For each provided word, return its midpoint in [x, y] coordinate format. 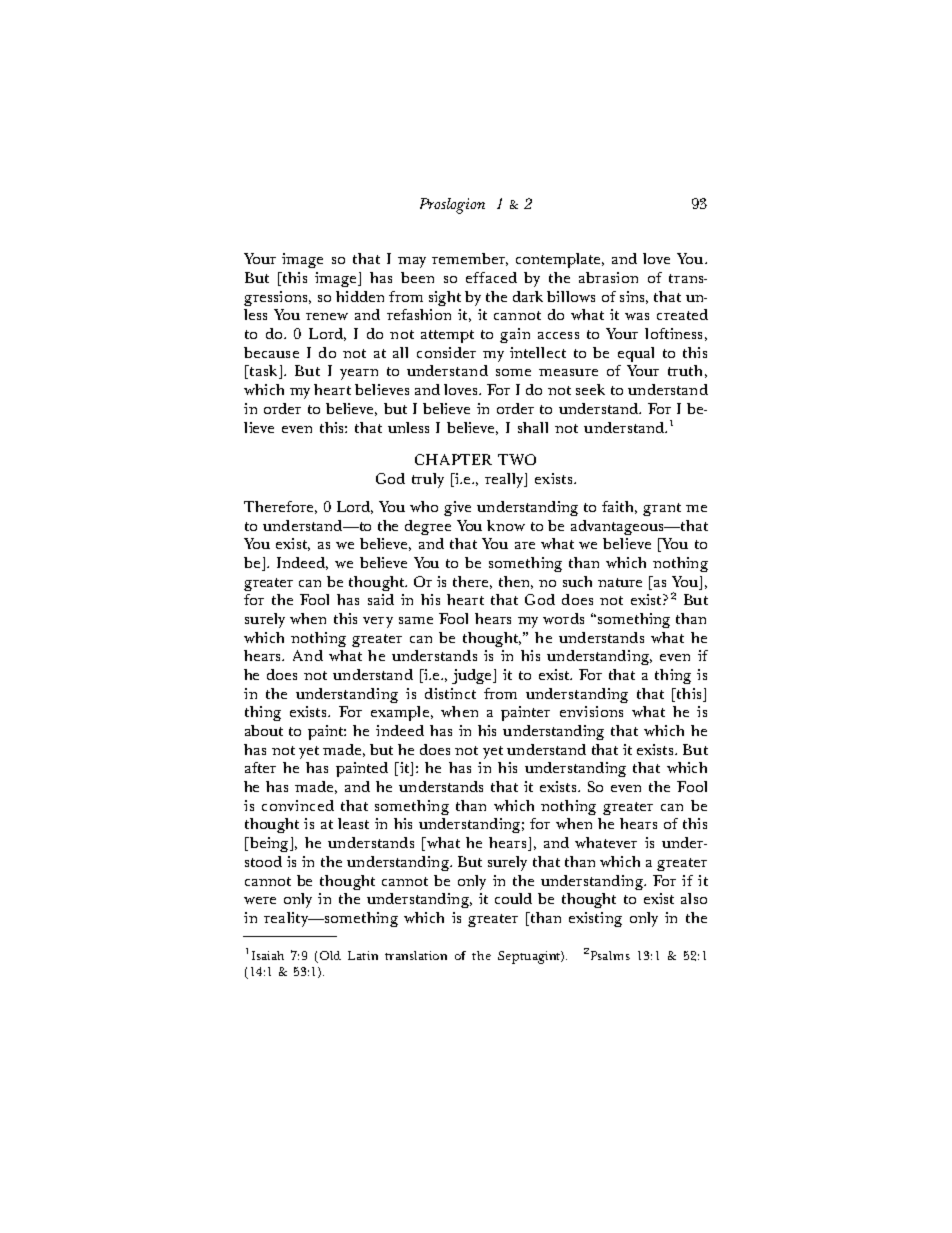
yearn [359, 374]
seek [590, 389]
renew [327, 316]
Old [330, 955]
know [506, 525]
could [513, 898]
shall [533, 427]
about [264, 730]
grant [662, 509]
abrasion [608, 277]
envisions [591, 711]
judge [473, 676]
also [694, 898]
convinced [298, 805]
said [381, 599]
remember [470, 259]
